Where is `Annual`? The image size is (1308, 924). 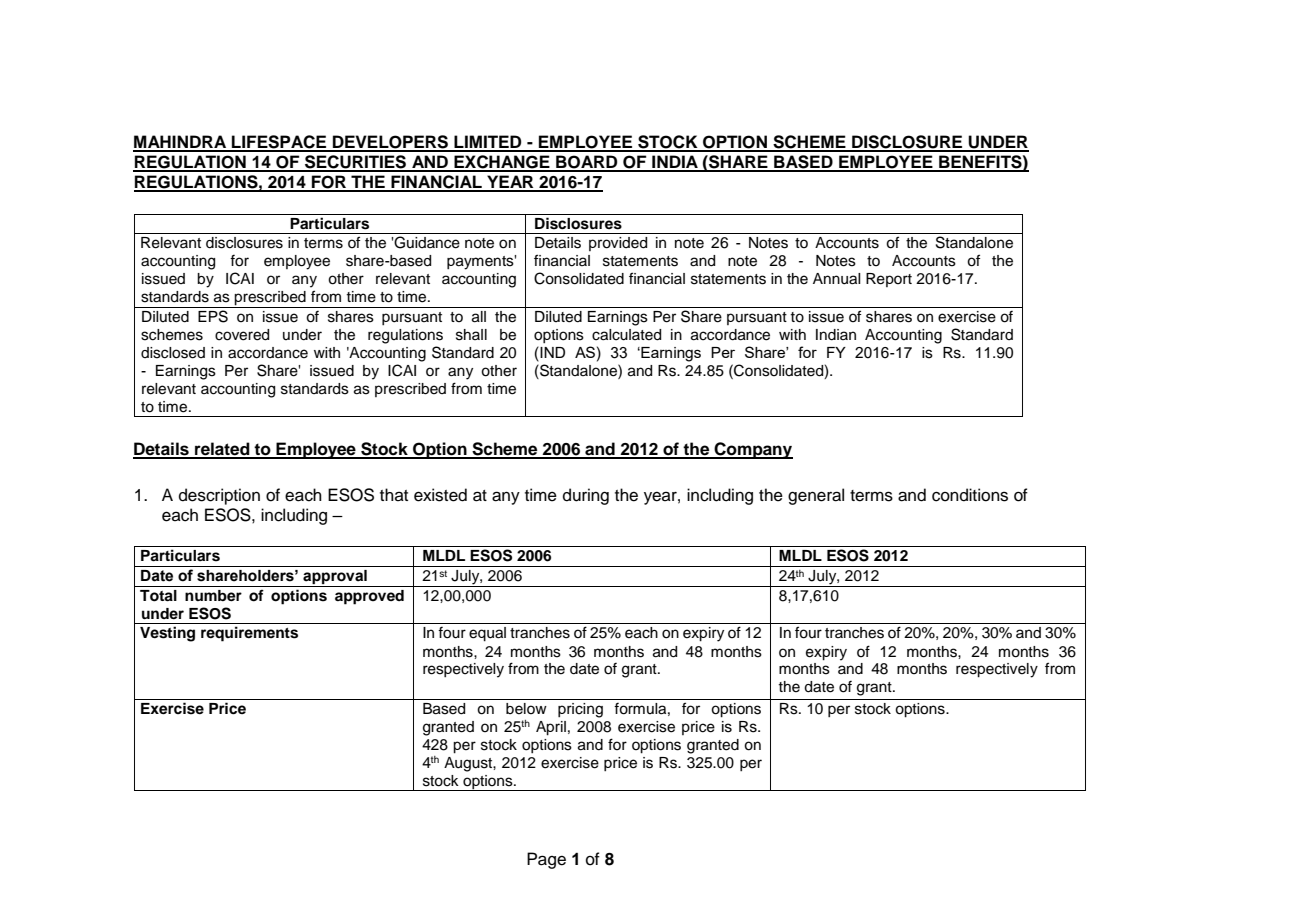
Annual is located at coordinates (837, 279).
